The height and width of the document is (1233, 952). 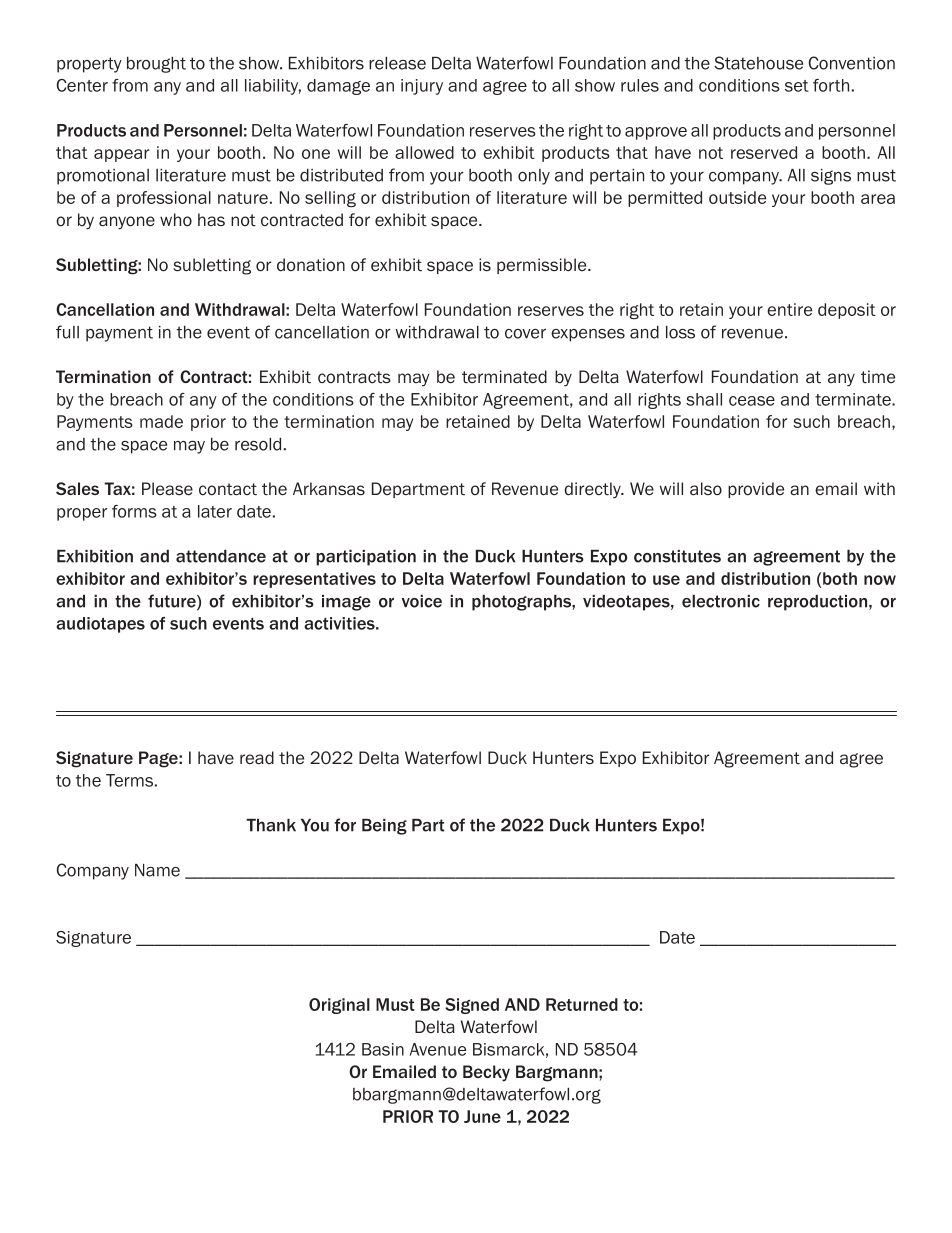 What do you see at coordinates (582, 1004) in the document?
I see `Returned` at bounding box center [582, 1004].
